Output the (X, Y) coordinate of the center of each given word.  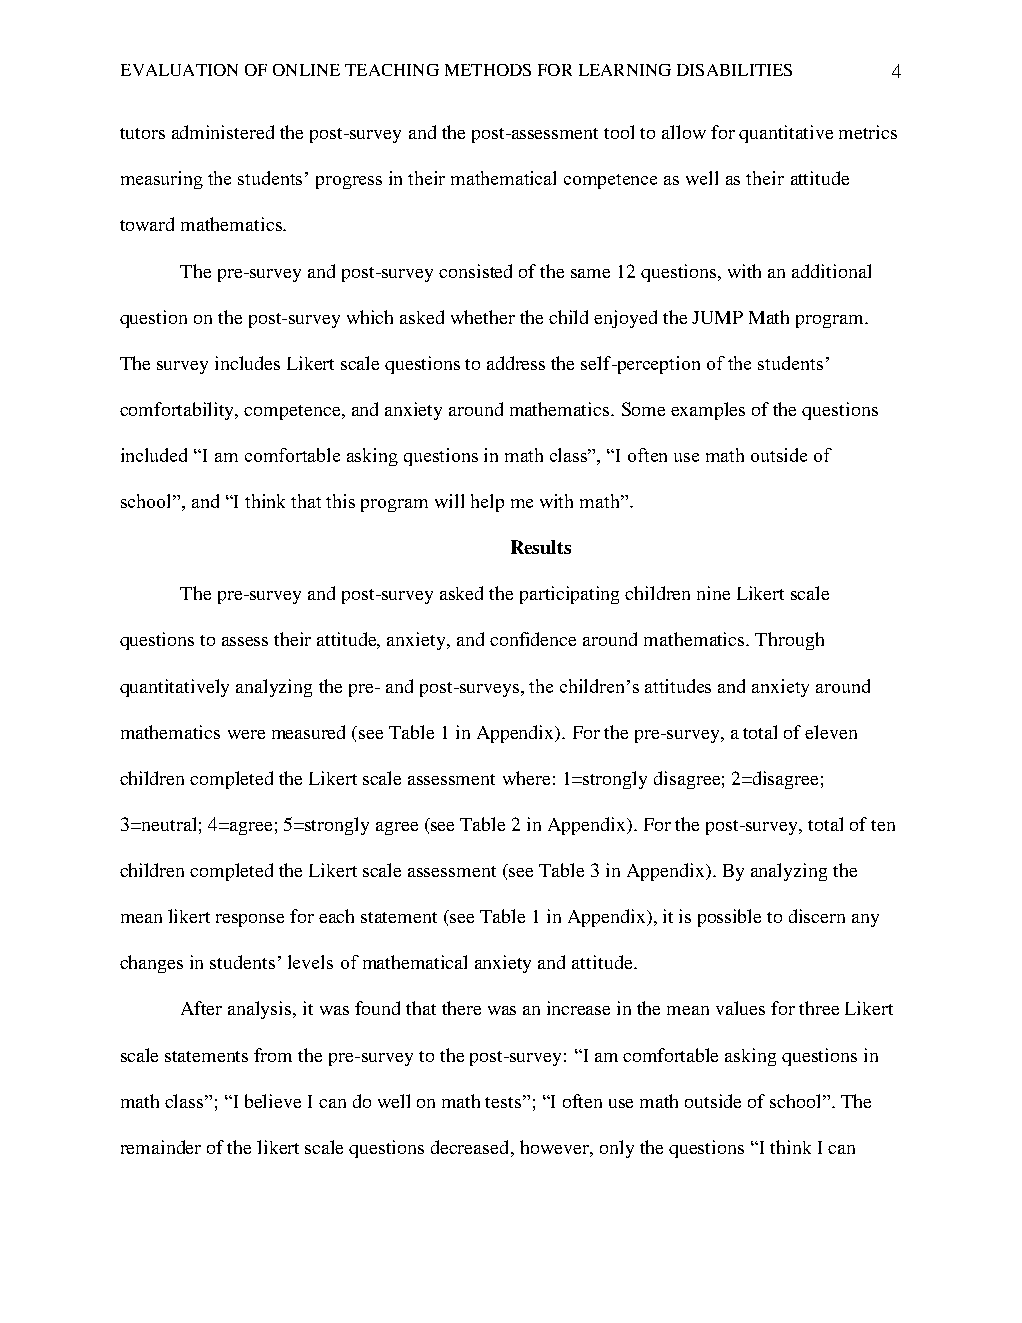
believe (273, 1101)
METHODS (488, 70)
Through (789, 641)
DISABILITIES (734, 70)
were (246, 734)
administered (223, 132)
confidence (533, 639)
